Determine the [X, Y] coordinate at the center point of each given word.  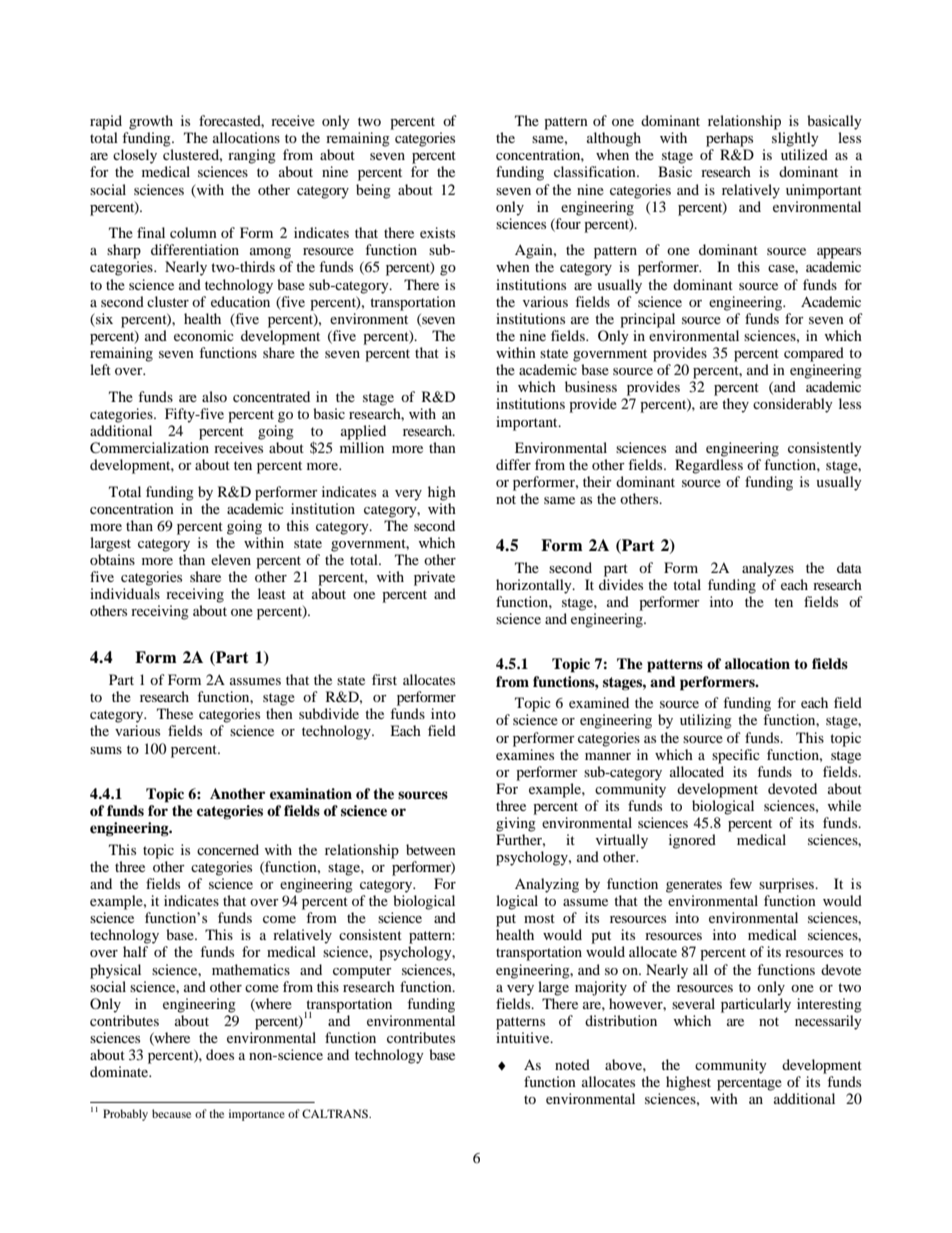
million [362, 447]
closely [135, 156]
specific [736, 756]
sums [106, 750]
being [373, 191]
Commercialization [149, 448]
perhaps [729, 139]
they [735, 405]
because [171, 1113]
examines [525, 754]
